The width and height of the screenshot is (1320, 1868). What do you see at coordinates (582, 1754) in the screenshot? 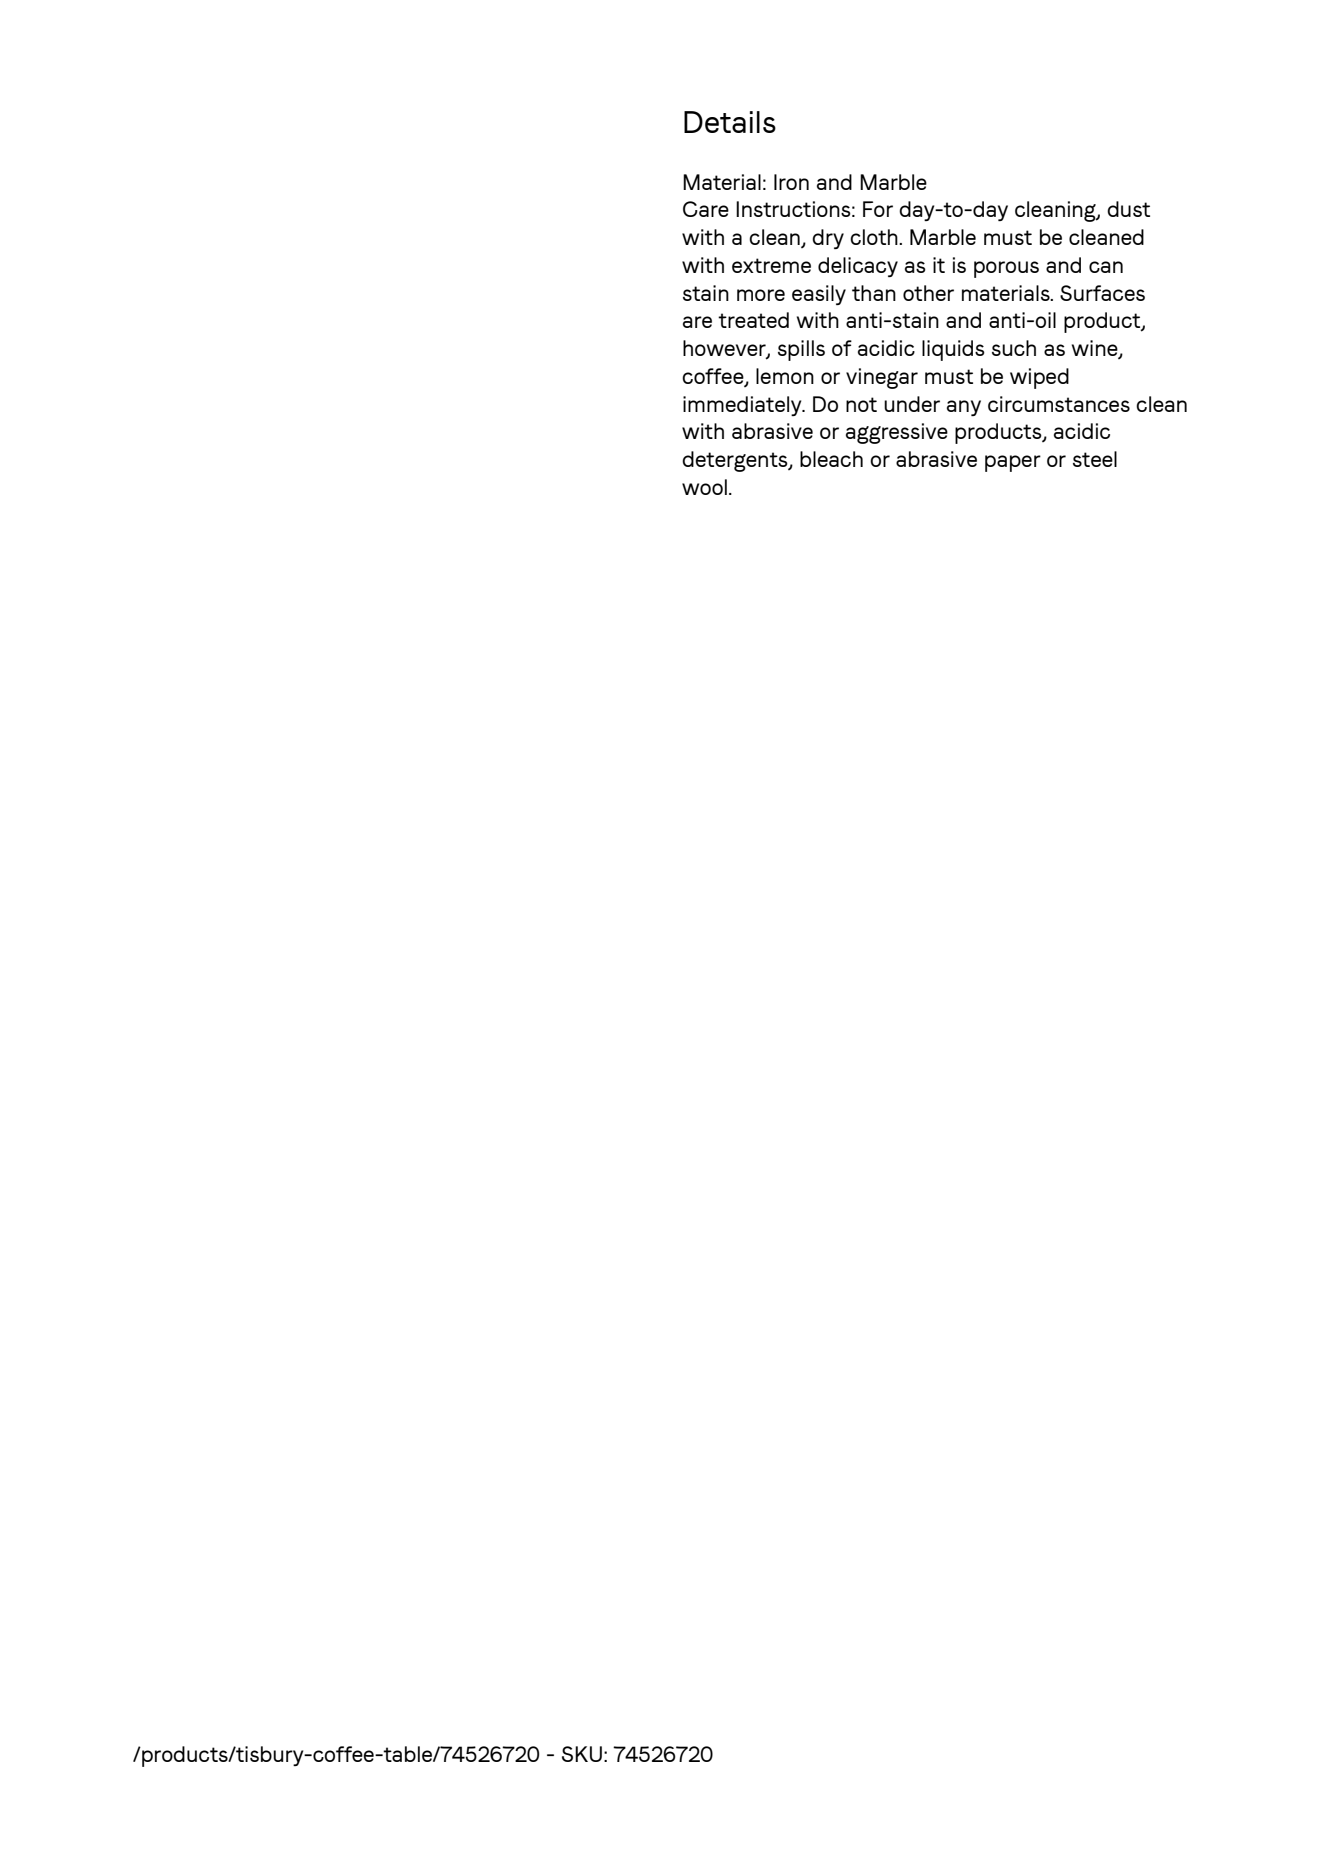
I see `SKU` at bounding box center [582, 1754].
